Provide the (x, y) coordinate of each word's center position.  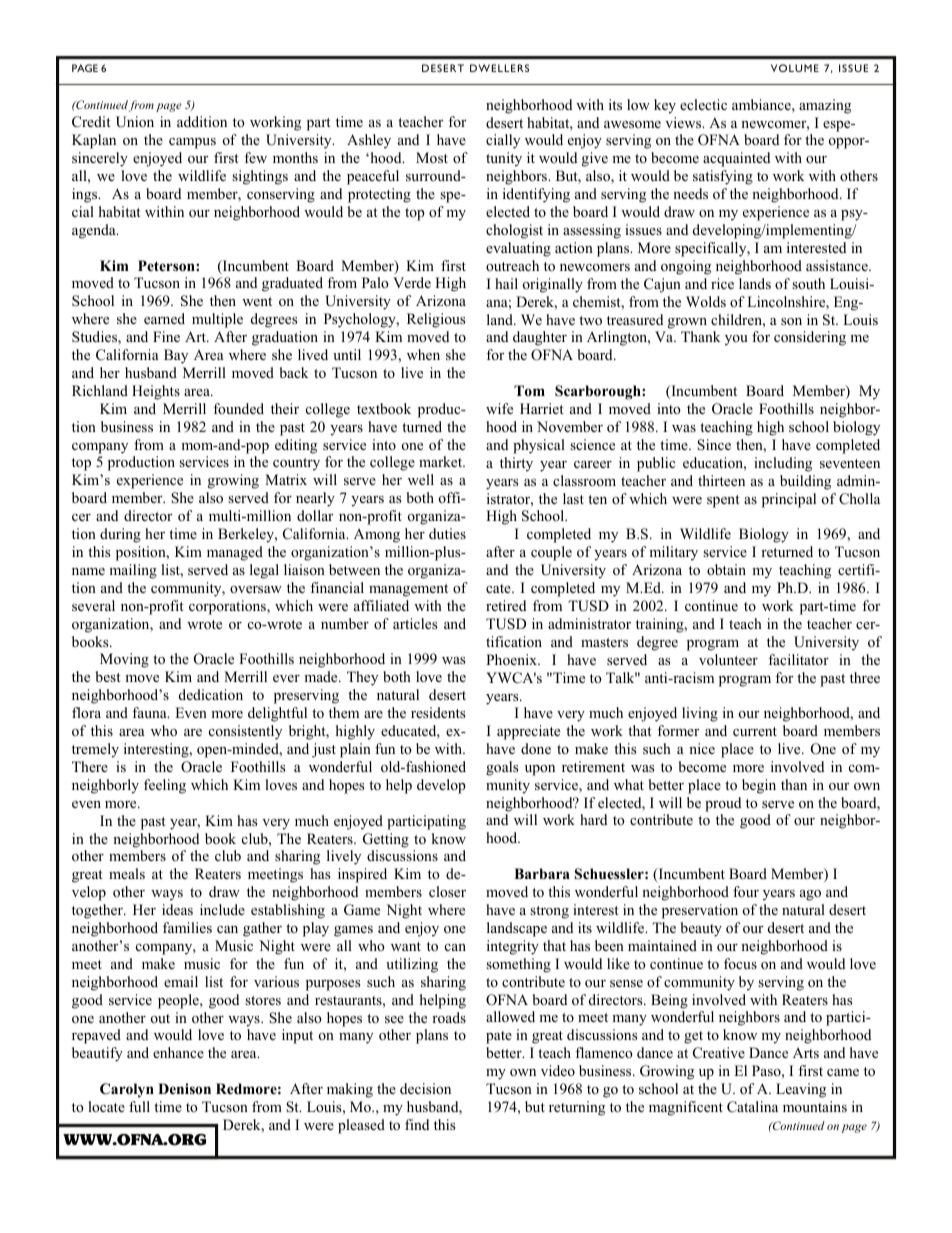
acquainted (736, 159)
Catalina (752, 1107)
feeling (165, 786)
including (783, 464)
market (442, 461)
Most (432, 157)
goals (502, 768)
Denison (184, 1088)
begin (759, 786)
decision (425, 1088)
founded (238, 408)
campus (192, 143)
